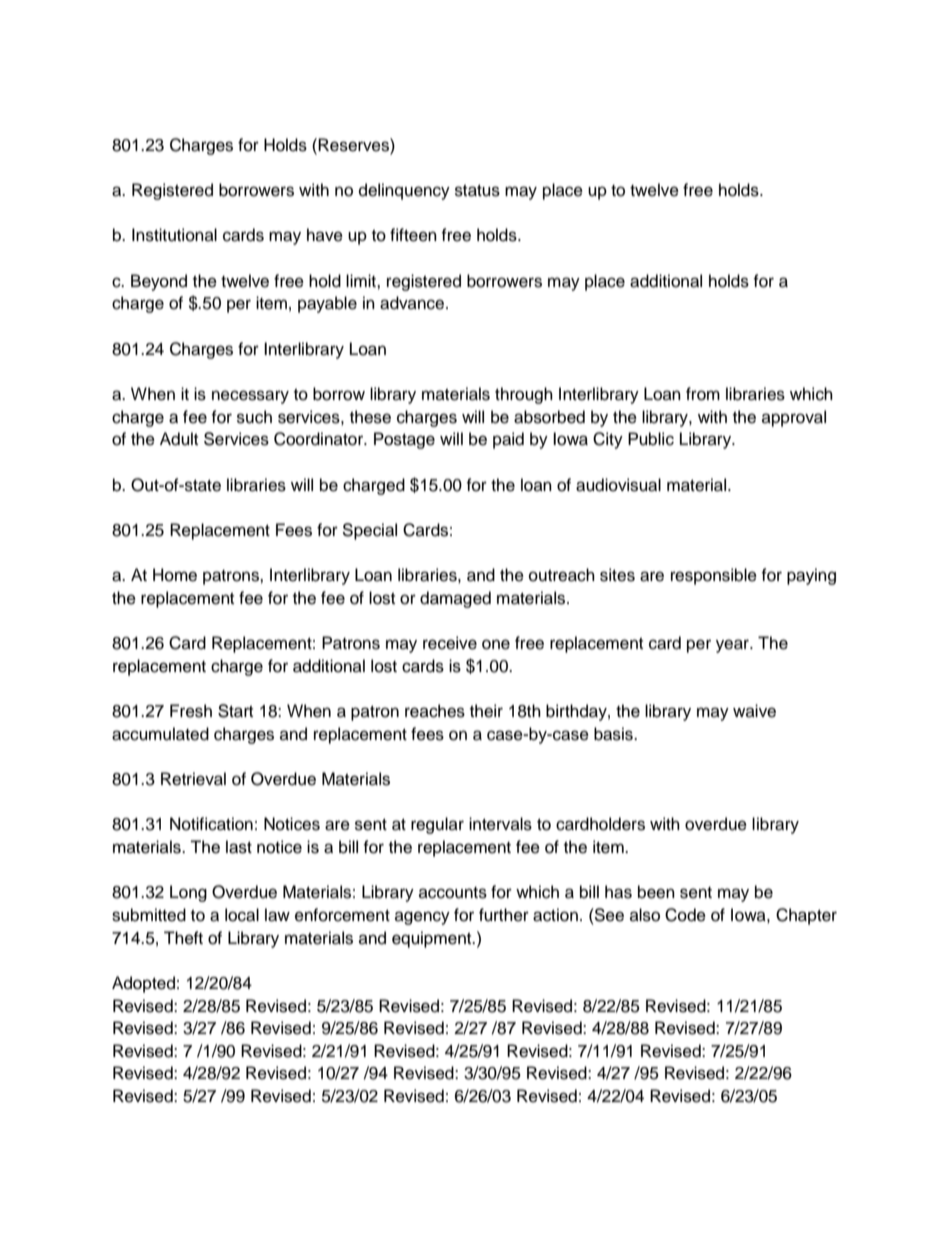 Image resolution: width=952 pixels, height=1233 pixels. I want to click on their, so click(486, 711).
